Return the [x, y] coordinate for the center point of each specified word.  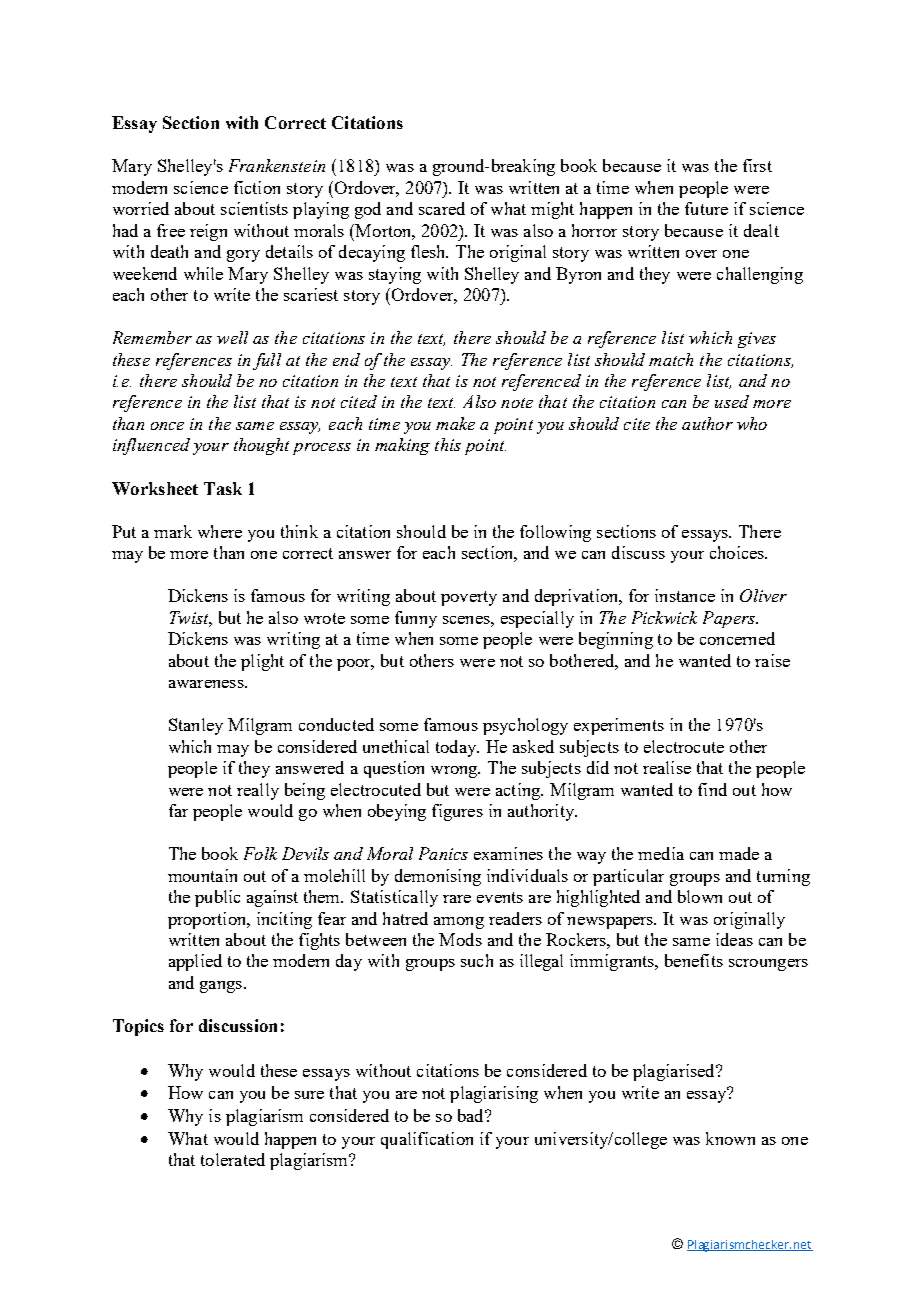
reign [208, 232]
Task [223, 488]
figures [457, 812]
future [706, 208]
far [178, 810]
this [448, 444]
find [712, 789]
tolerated [233, 1159]
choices [738, 552]
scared [442, 208]
